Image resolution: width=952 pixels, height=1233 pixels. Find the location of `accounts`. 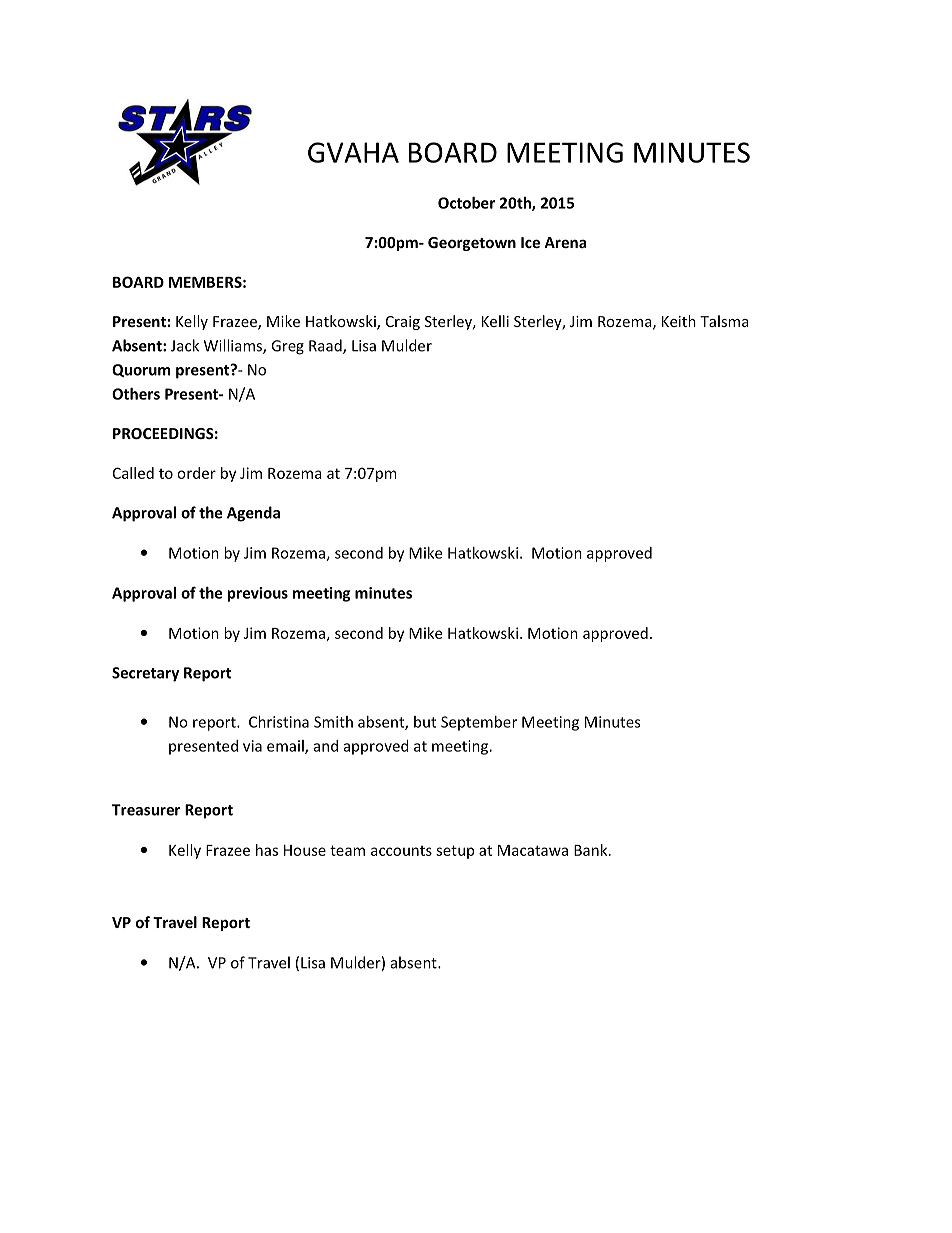

accounts is located at coordinates (401, 851).
